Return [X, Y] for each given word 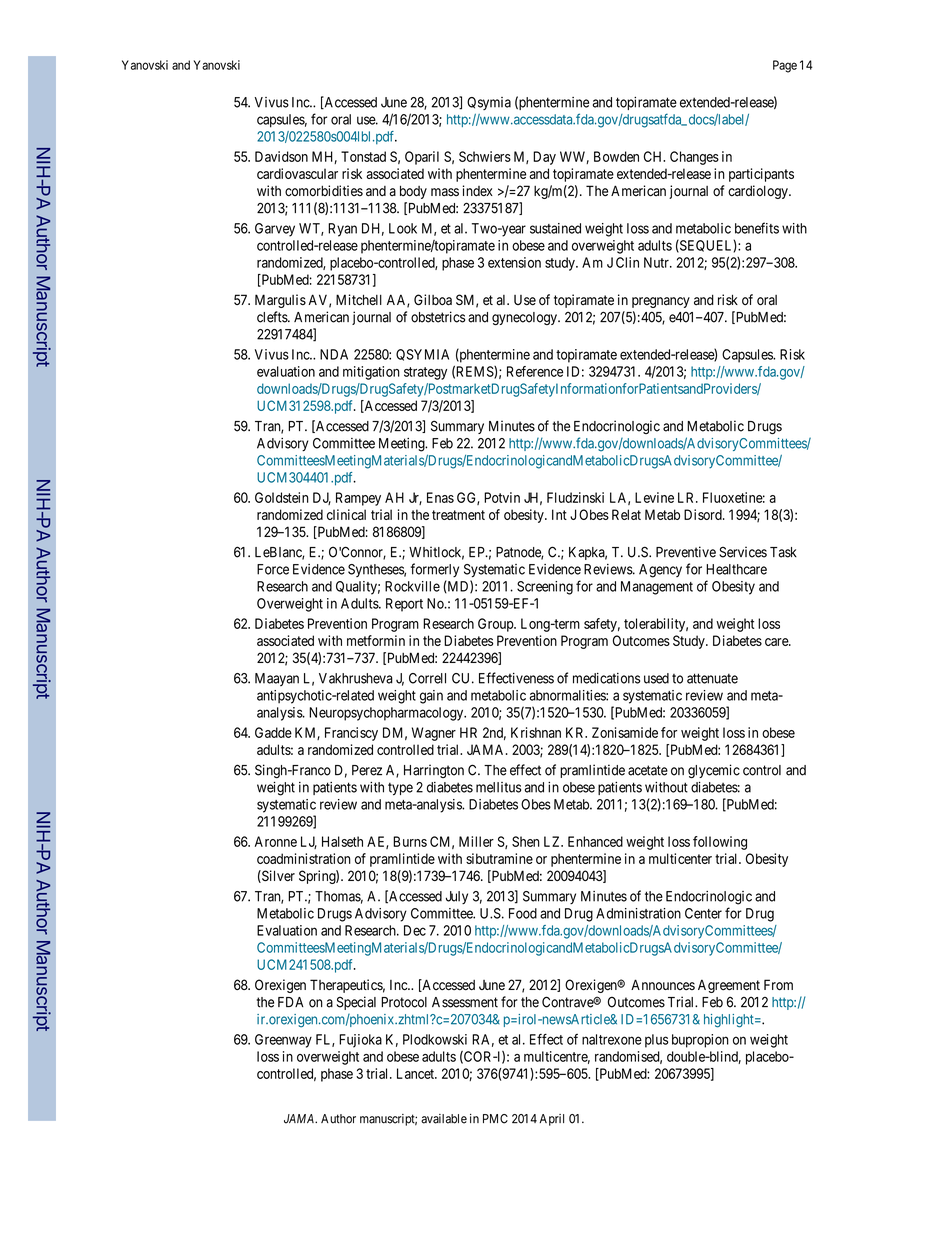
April [551, 1120]
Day [544, 158]
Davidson [281, 156]
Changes [694, 158]
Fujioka [360, 1041]
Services [743, 552]
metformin [376, 640]
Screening [545, 588]
